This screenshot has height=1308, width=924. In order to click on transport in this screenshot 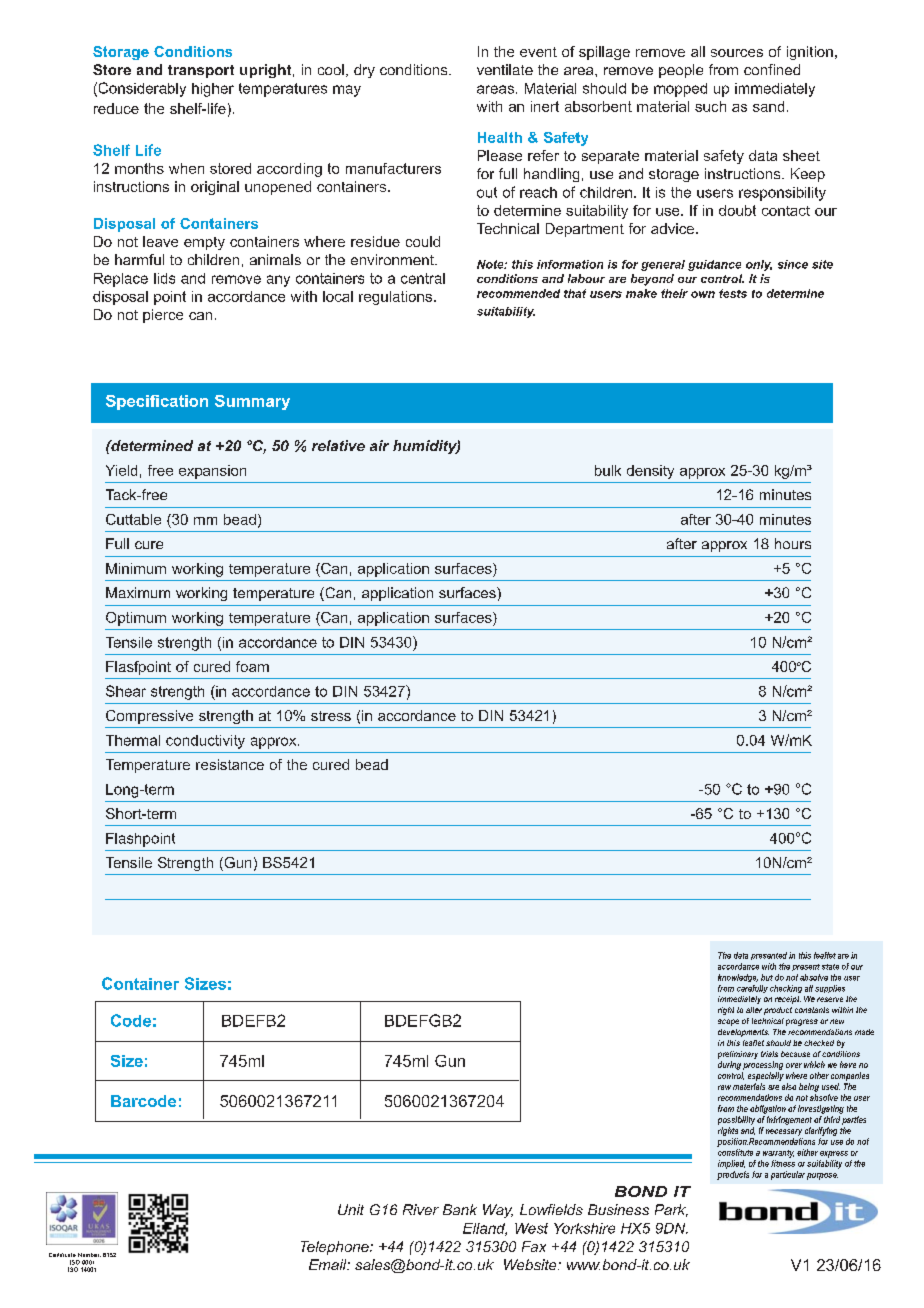, I will do `click(201, 71)`.
